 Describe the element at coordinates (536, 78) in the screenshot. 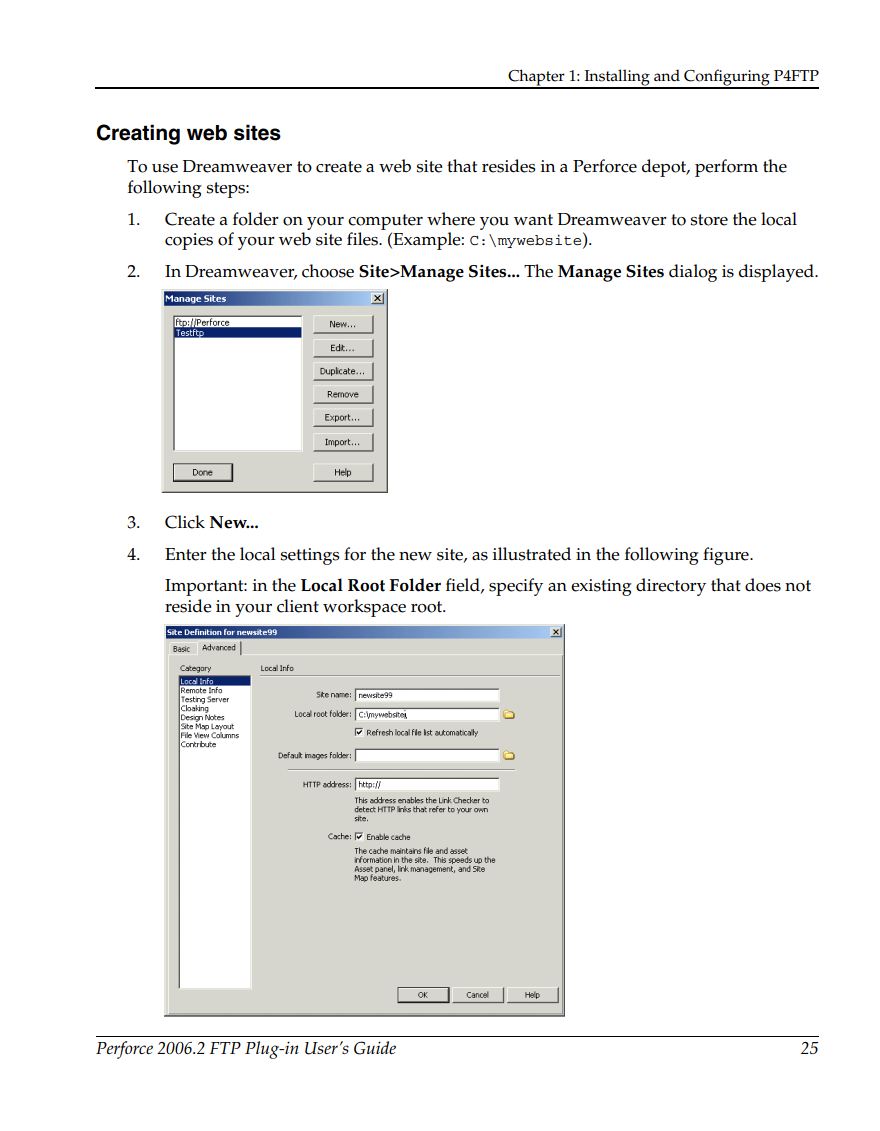

I see `Chapter` at that location.
